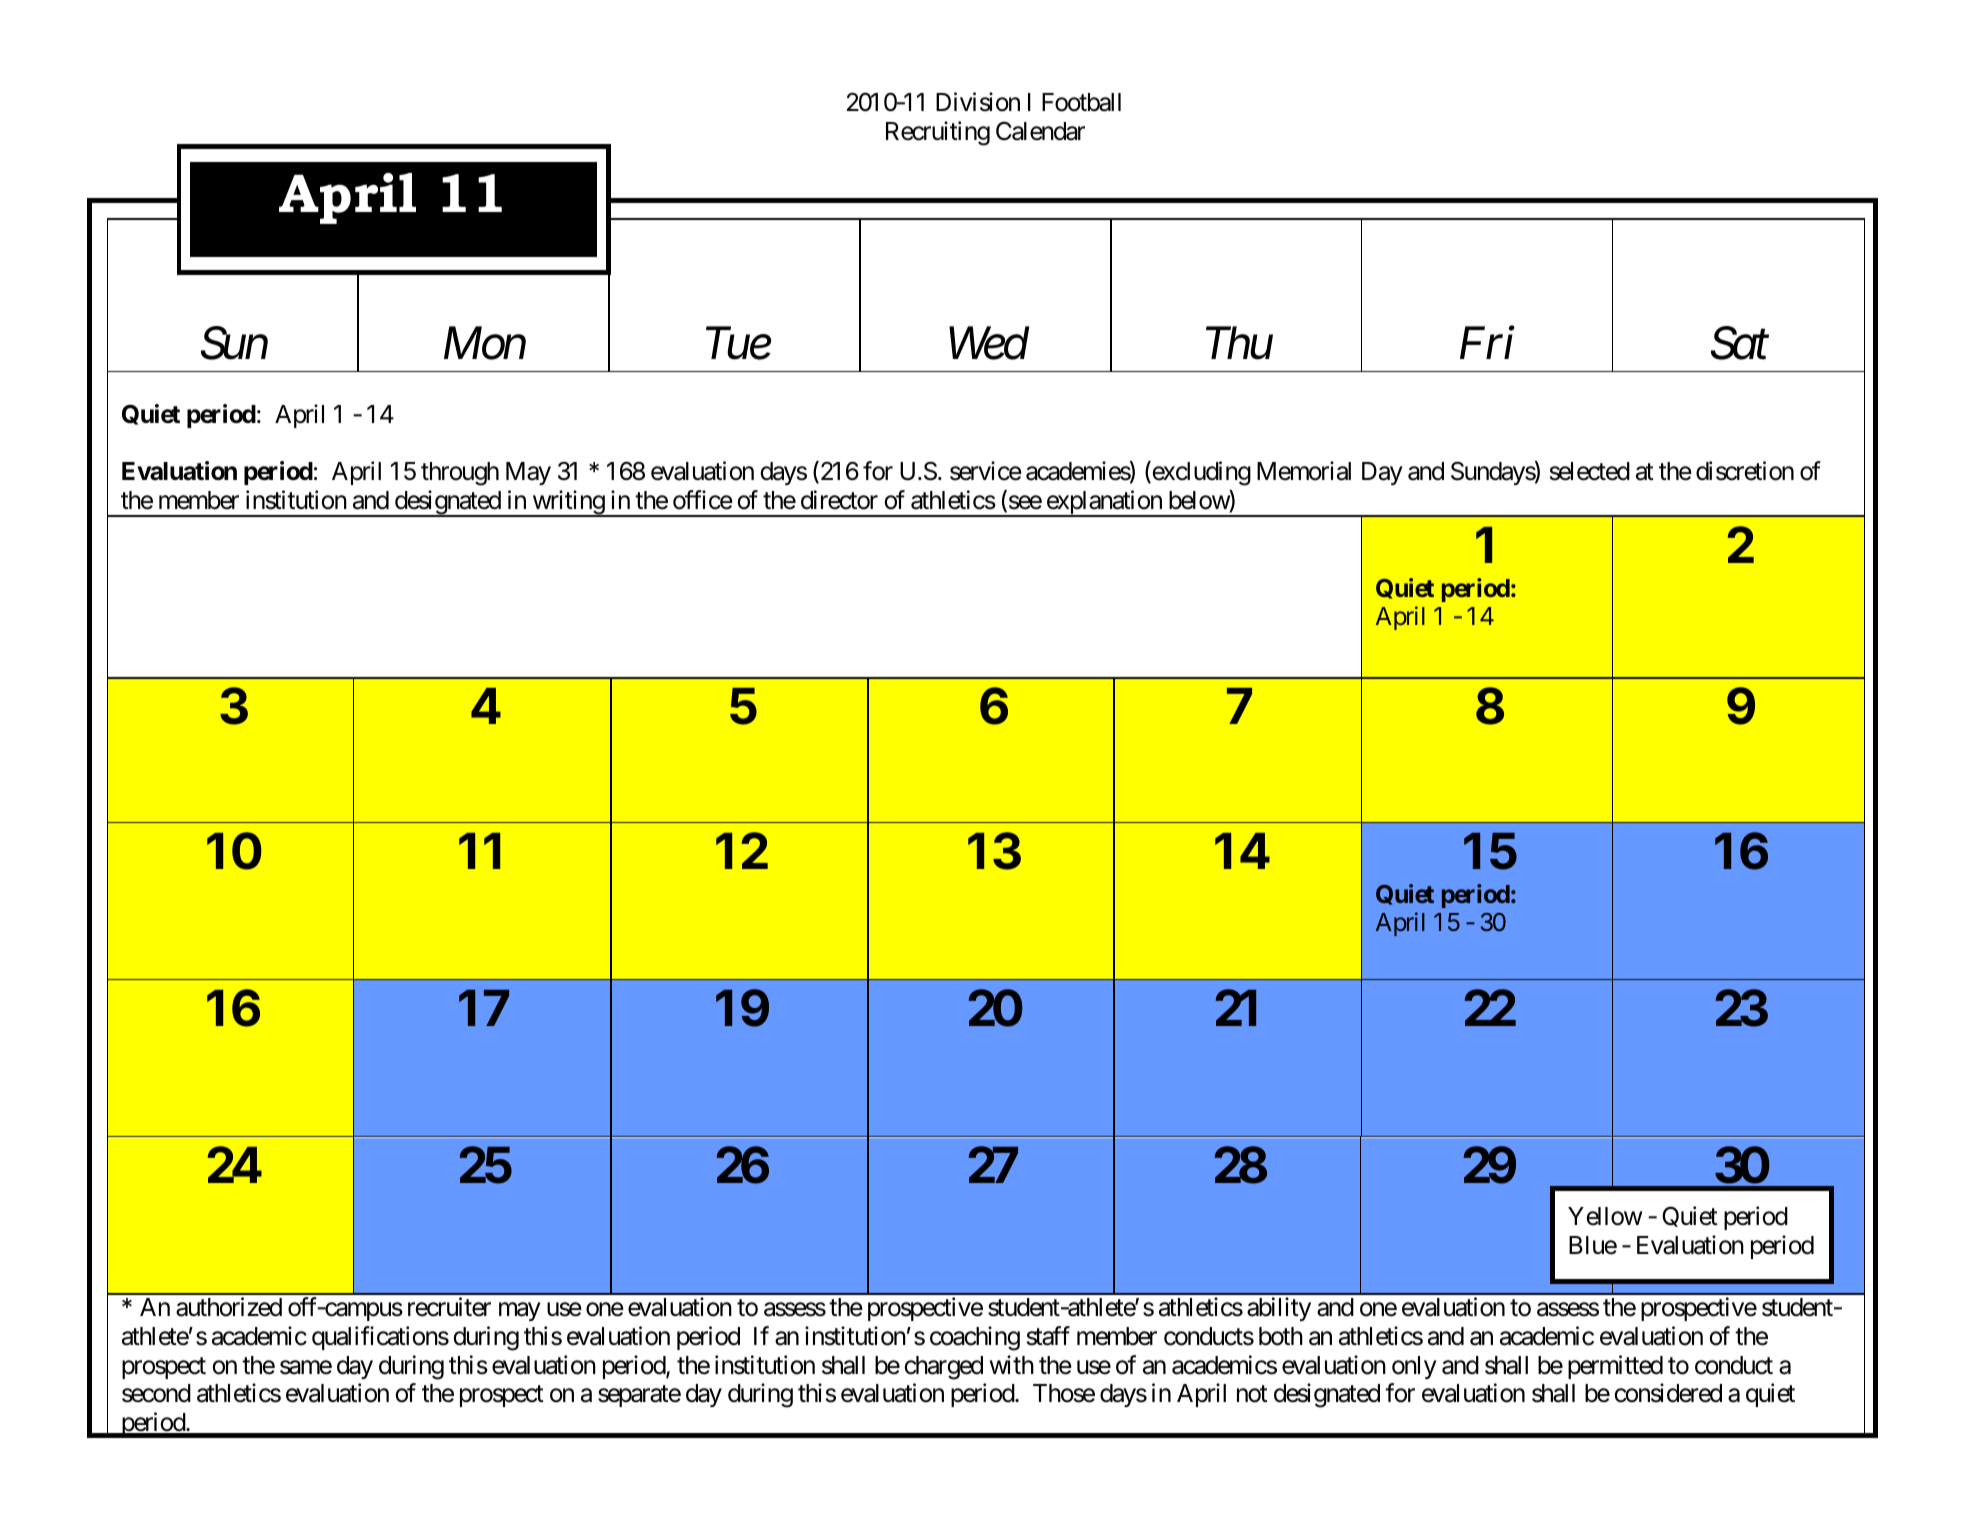  Describe the element at coordinates (978, 102) in the screenshot. I see `Division` at that location.
